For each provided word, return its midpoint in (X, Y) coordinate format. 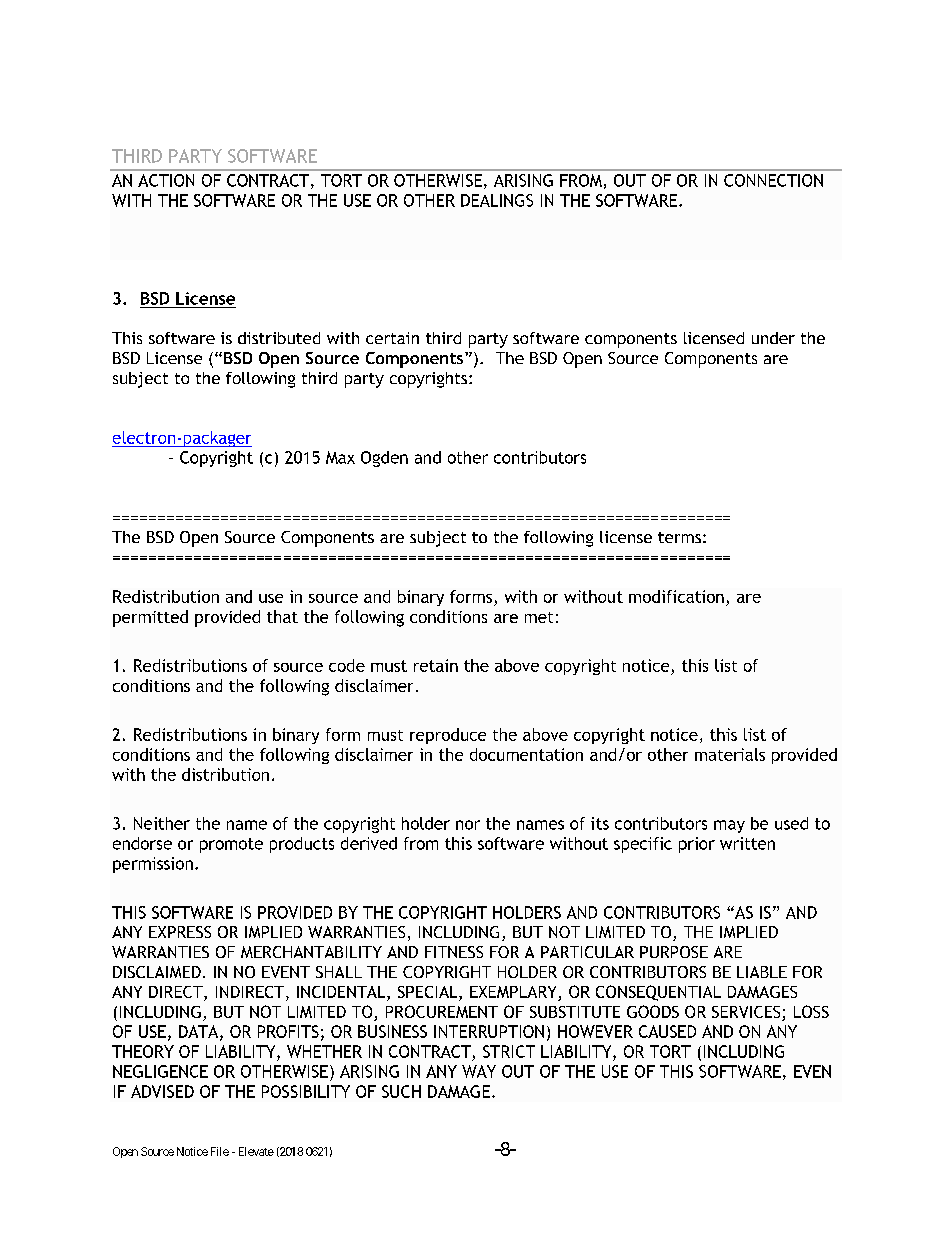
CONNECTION (773, 180)
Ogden (384, 459)
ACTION (166, 180)
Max (340, 457)
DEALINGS (497, 200)
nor (468, 825)
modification (676, 596)
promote (231, 845)
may (729, 826)
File (220, 1151)
